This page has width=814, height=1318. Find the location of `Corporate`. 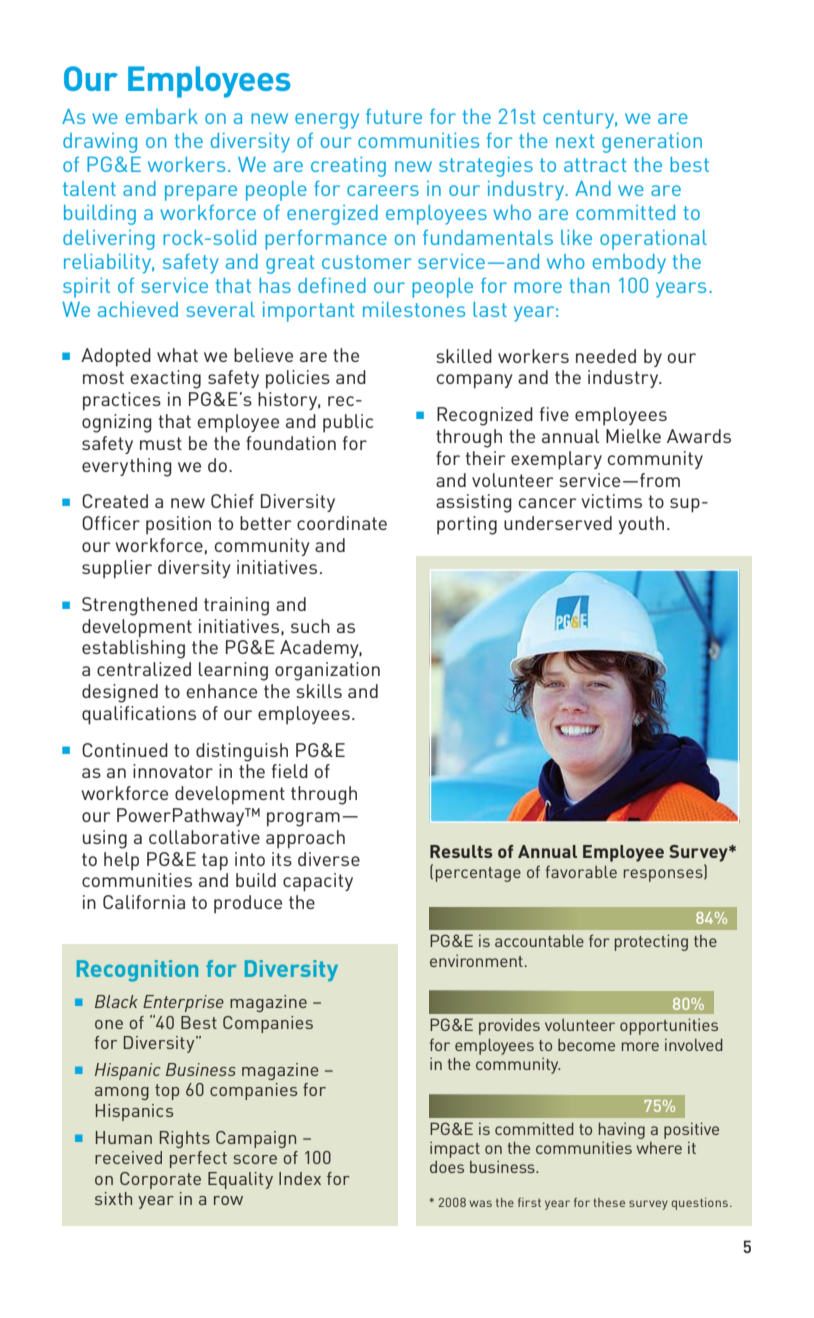

Corporate is located at coordinates (160, 1180).
